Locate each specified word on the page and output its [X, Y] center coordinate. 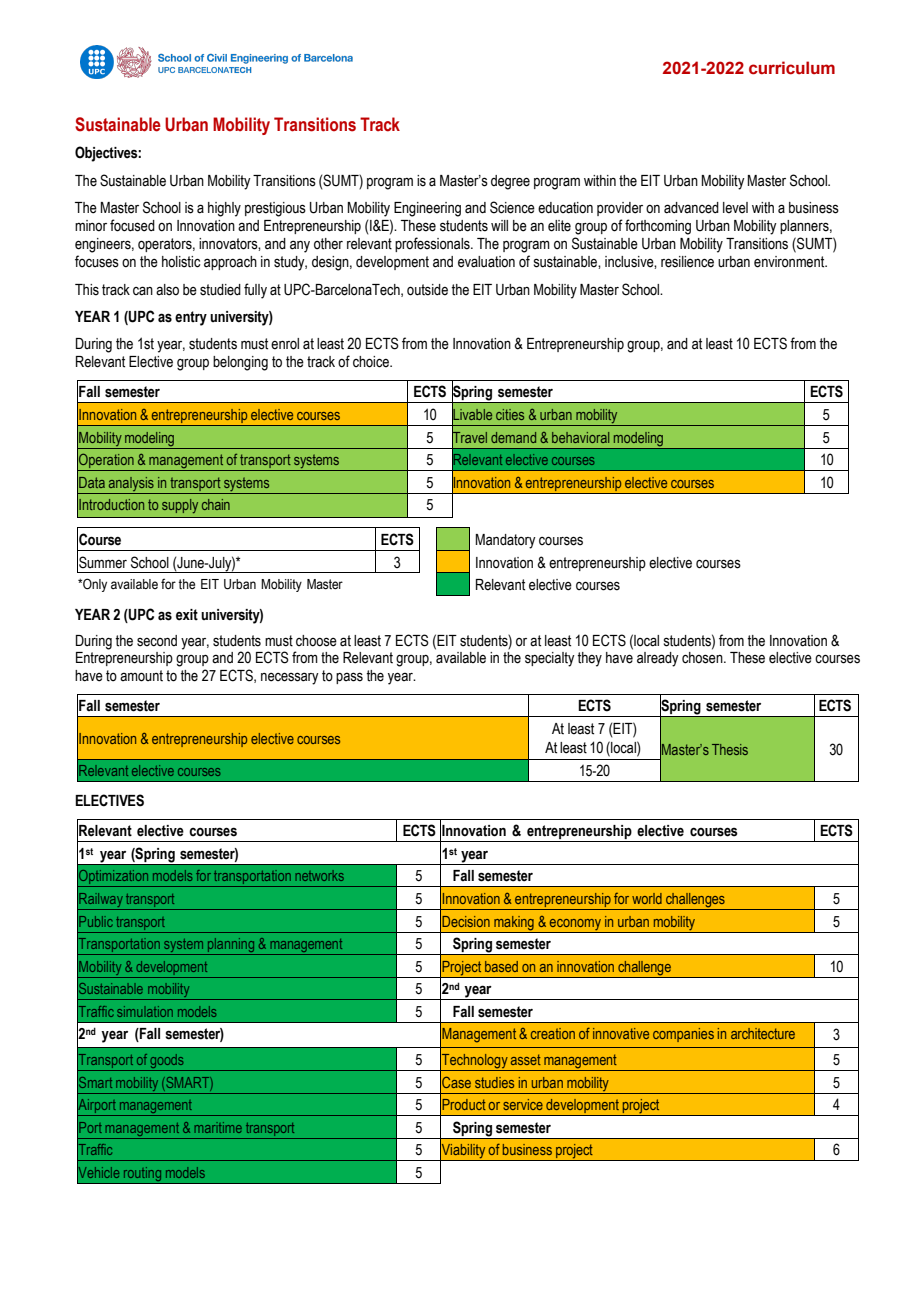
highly [224, 209]
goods [167, 1062]
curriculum [792, 68]
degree [510, 182]
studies [494, 1082]
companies [683, 1035]
